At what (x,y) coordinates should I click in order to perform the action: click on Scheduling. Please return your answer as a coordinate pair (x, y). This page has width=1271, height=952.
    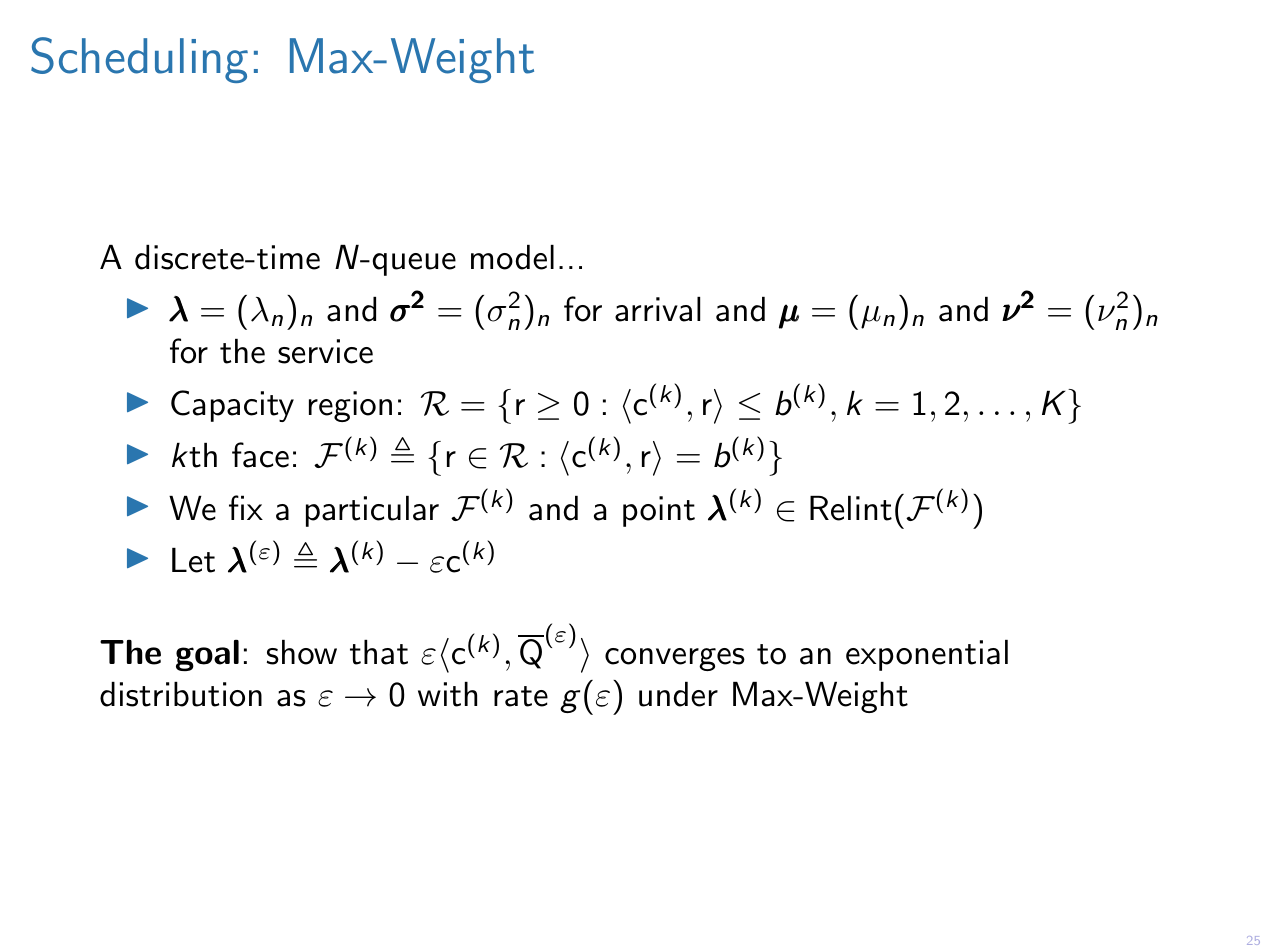
    Looking at the image, I should click on (139, 60).
